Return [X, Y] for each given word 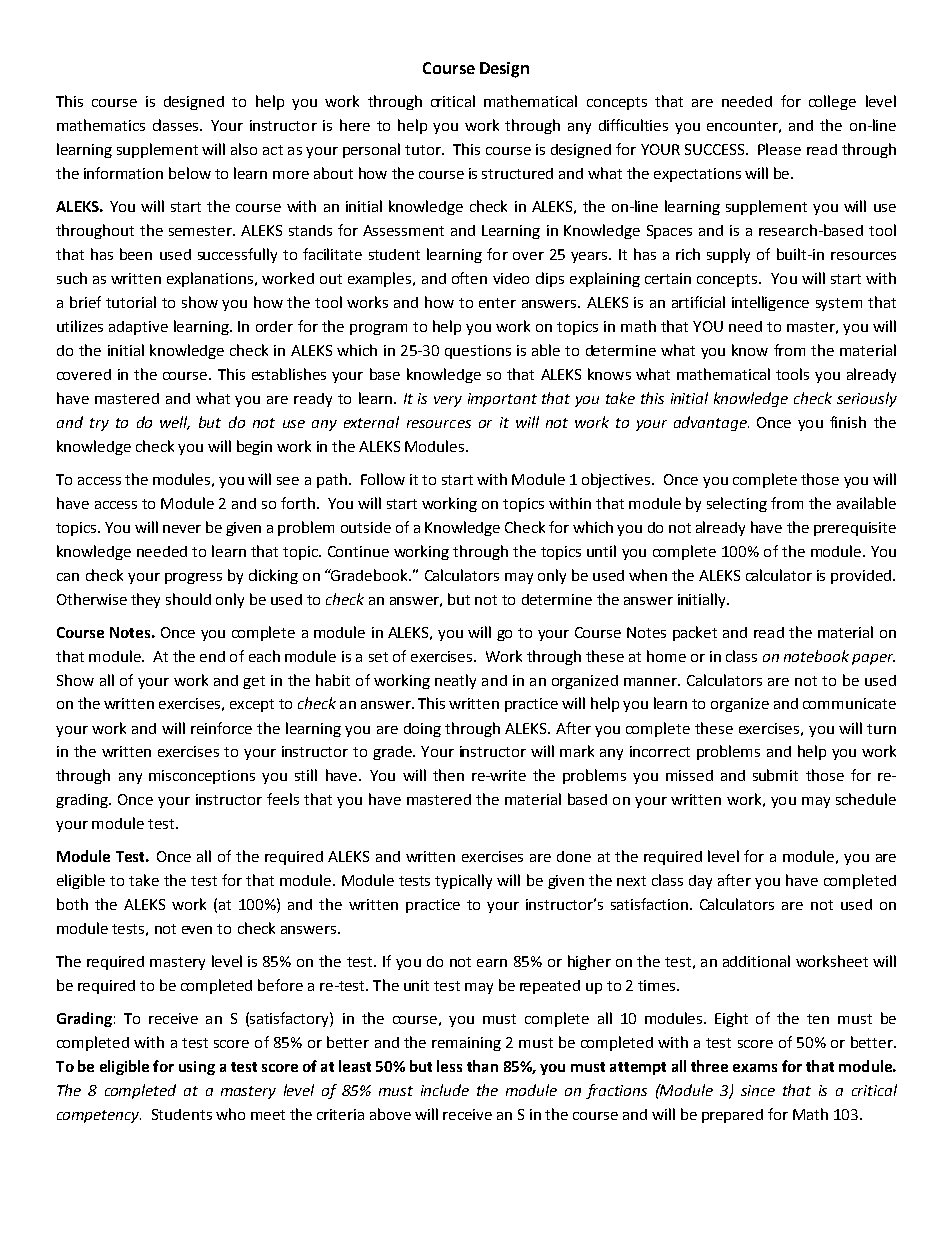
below [190, 173]
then [448, 775]
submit [775, 775]
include [445, 1090]
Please [779, 149]
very [448, 401]
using [197, 1068]
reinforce [221, 728]
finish [848, 422]
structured [517, 173]
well [175, 423]
